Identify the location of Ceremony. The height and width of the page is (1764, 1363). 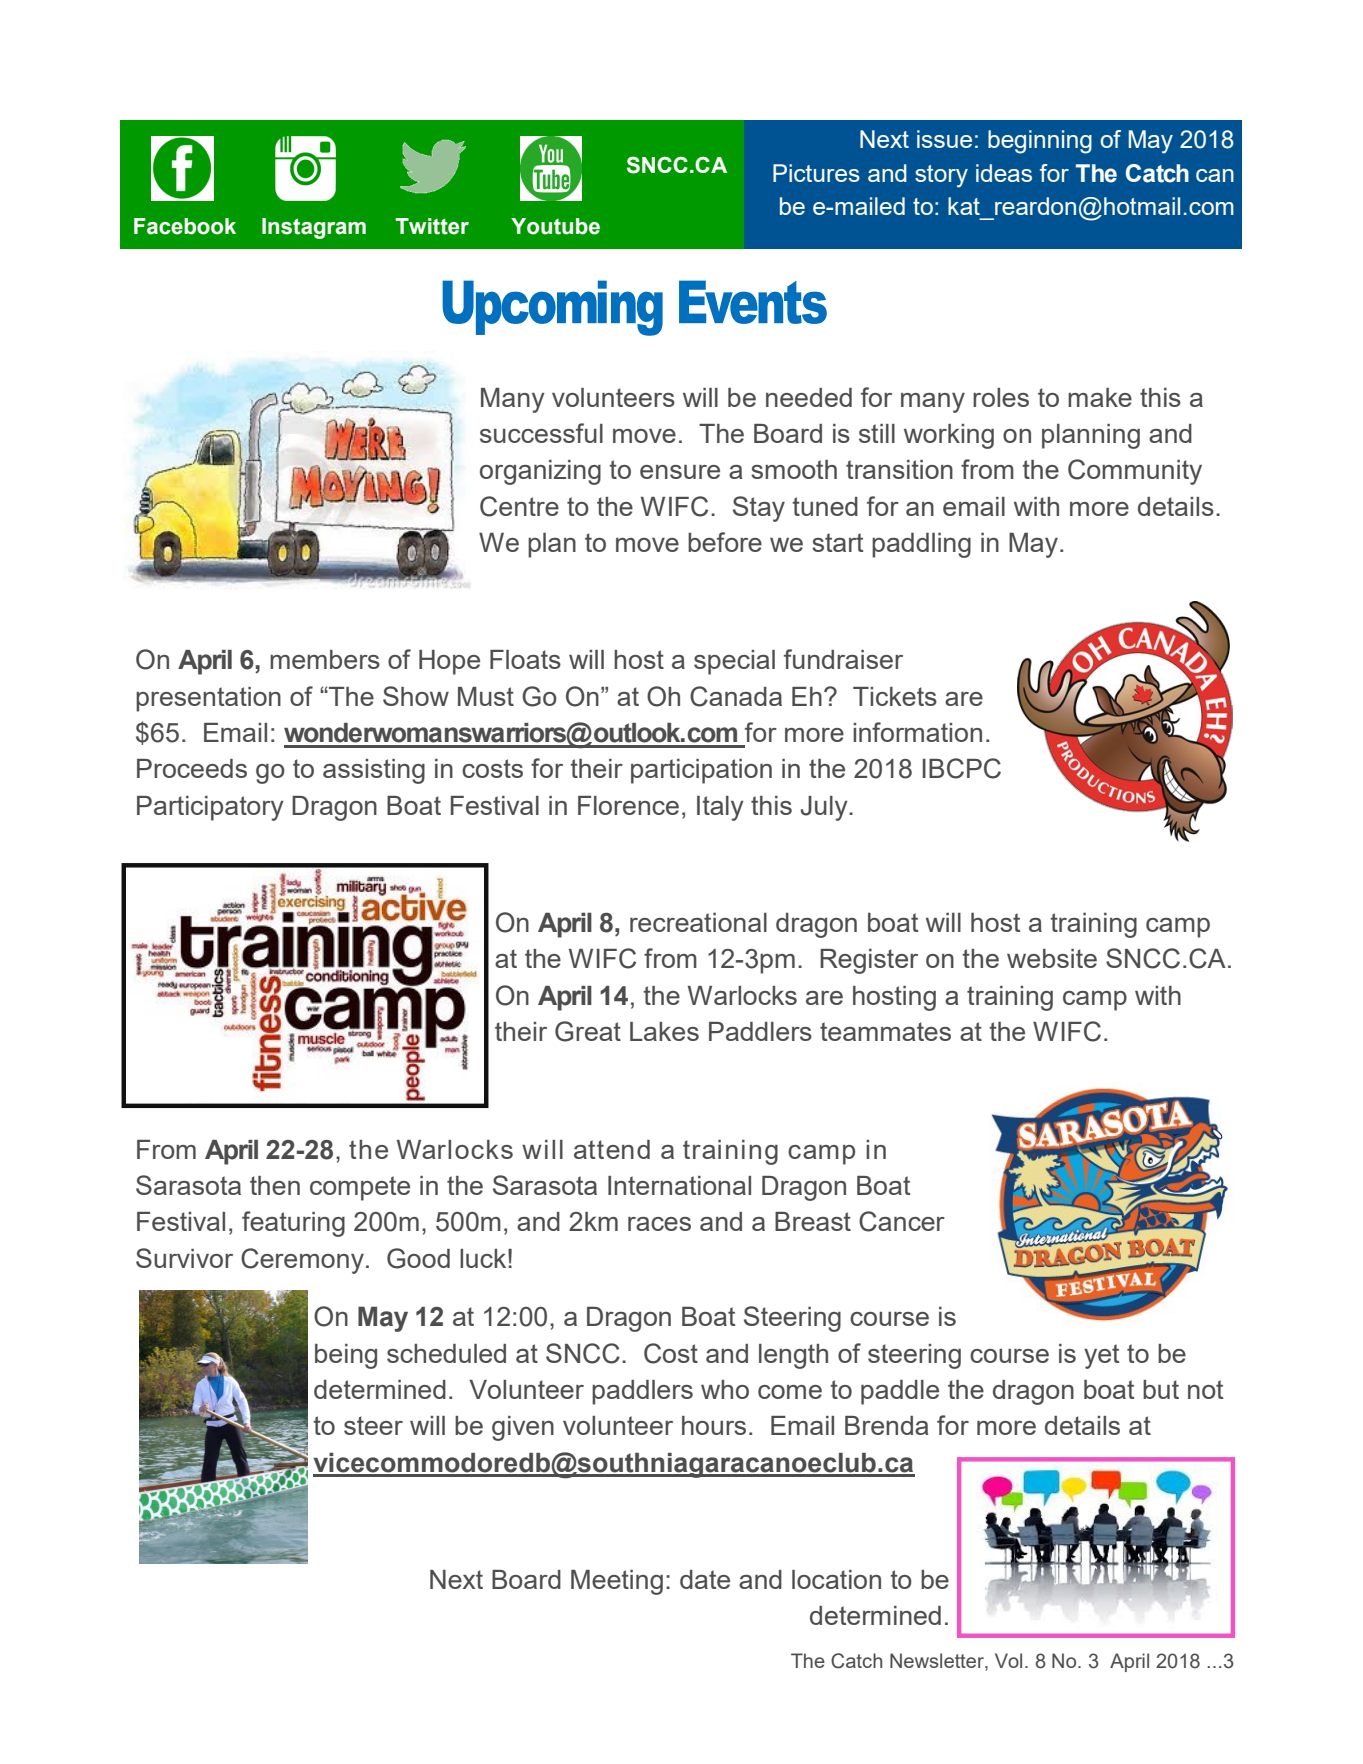
(302, 1261).
